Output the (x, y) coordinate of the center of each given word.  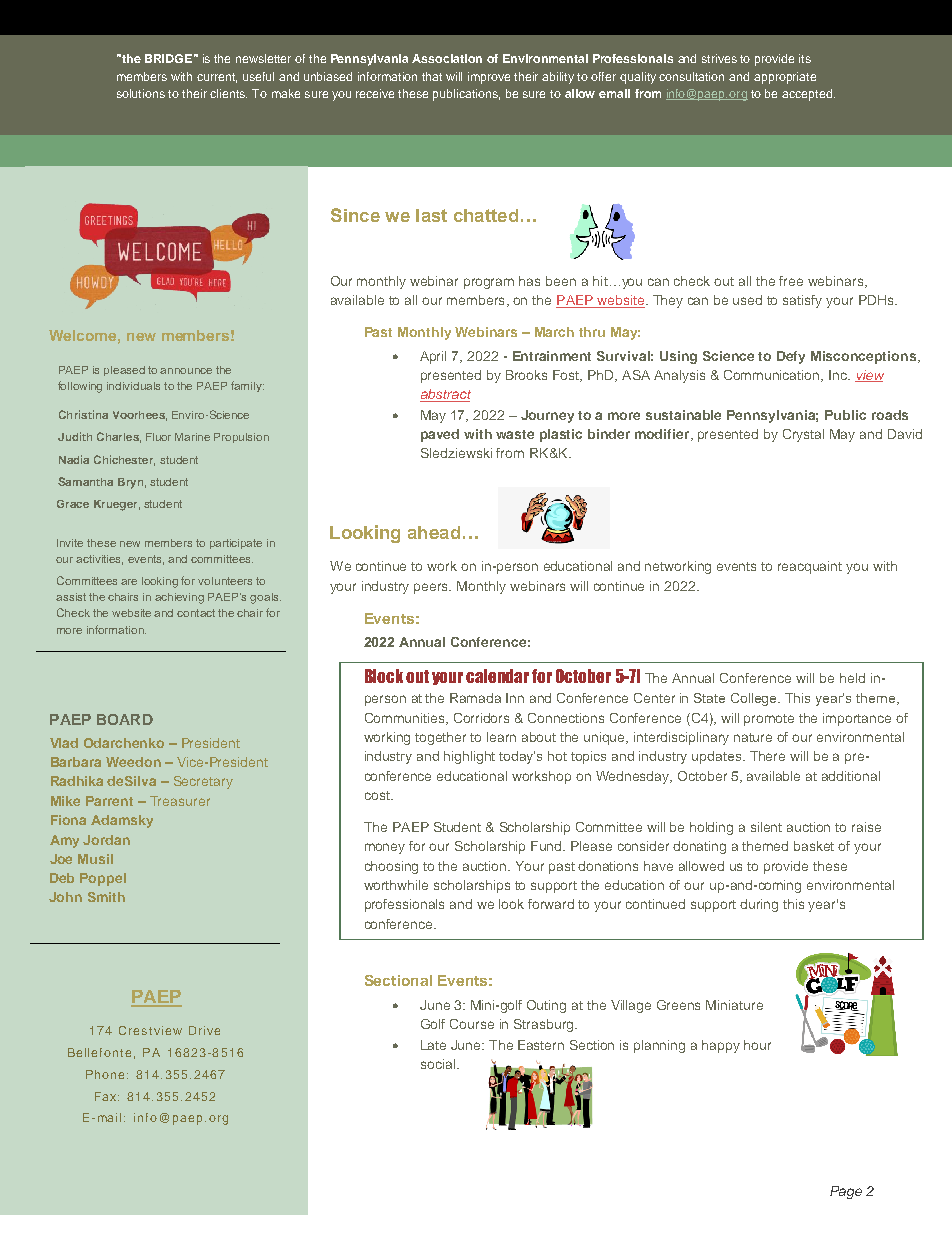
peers (432, 588)
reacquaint (810, 567)
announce (186, 371)
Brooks (526, 375)
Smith (106, 897)
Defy (791, 357)
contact (196, 613)
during (759, 905)
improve (489, 78)
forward (551, 904)
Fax (107, 1096)
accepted (808, 95)
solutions (141, 93)
